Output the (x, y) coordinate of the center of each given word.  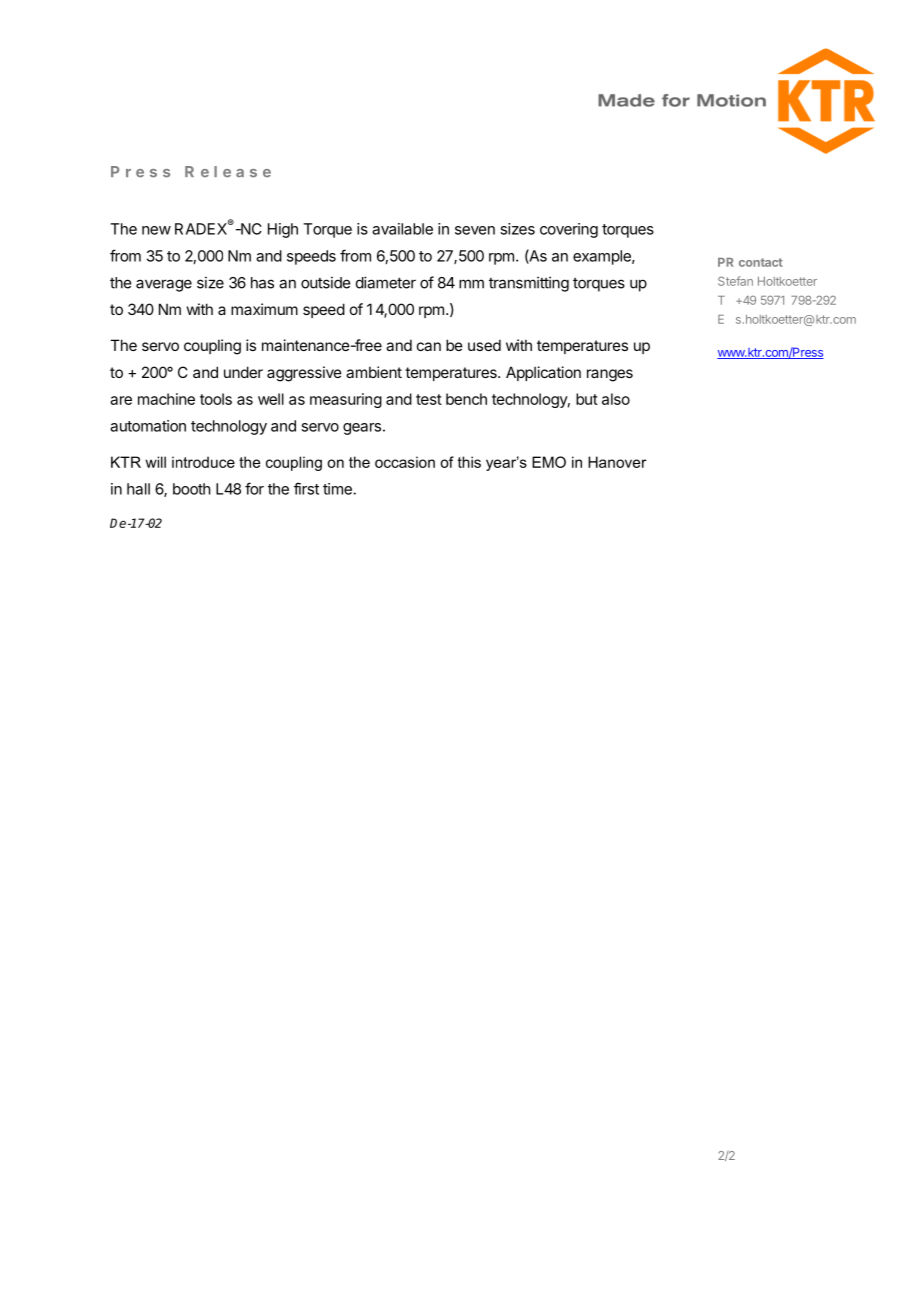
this (469, 462)
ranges (610, 375)
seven (475, 230)
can (429, 346)
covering (569, 230)
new (156, 230)
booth (192, 489)
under (243, 372)
